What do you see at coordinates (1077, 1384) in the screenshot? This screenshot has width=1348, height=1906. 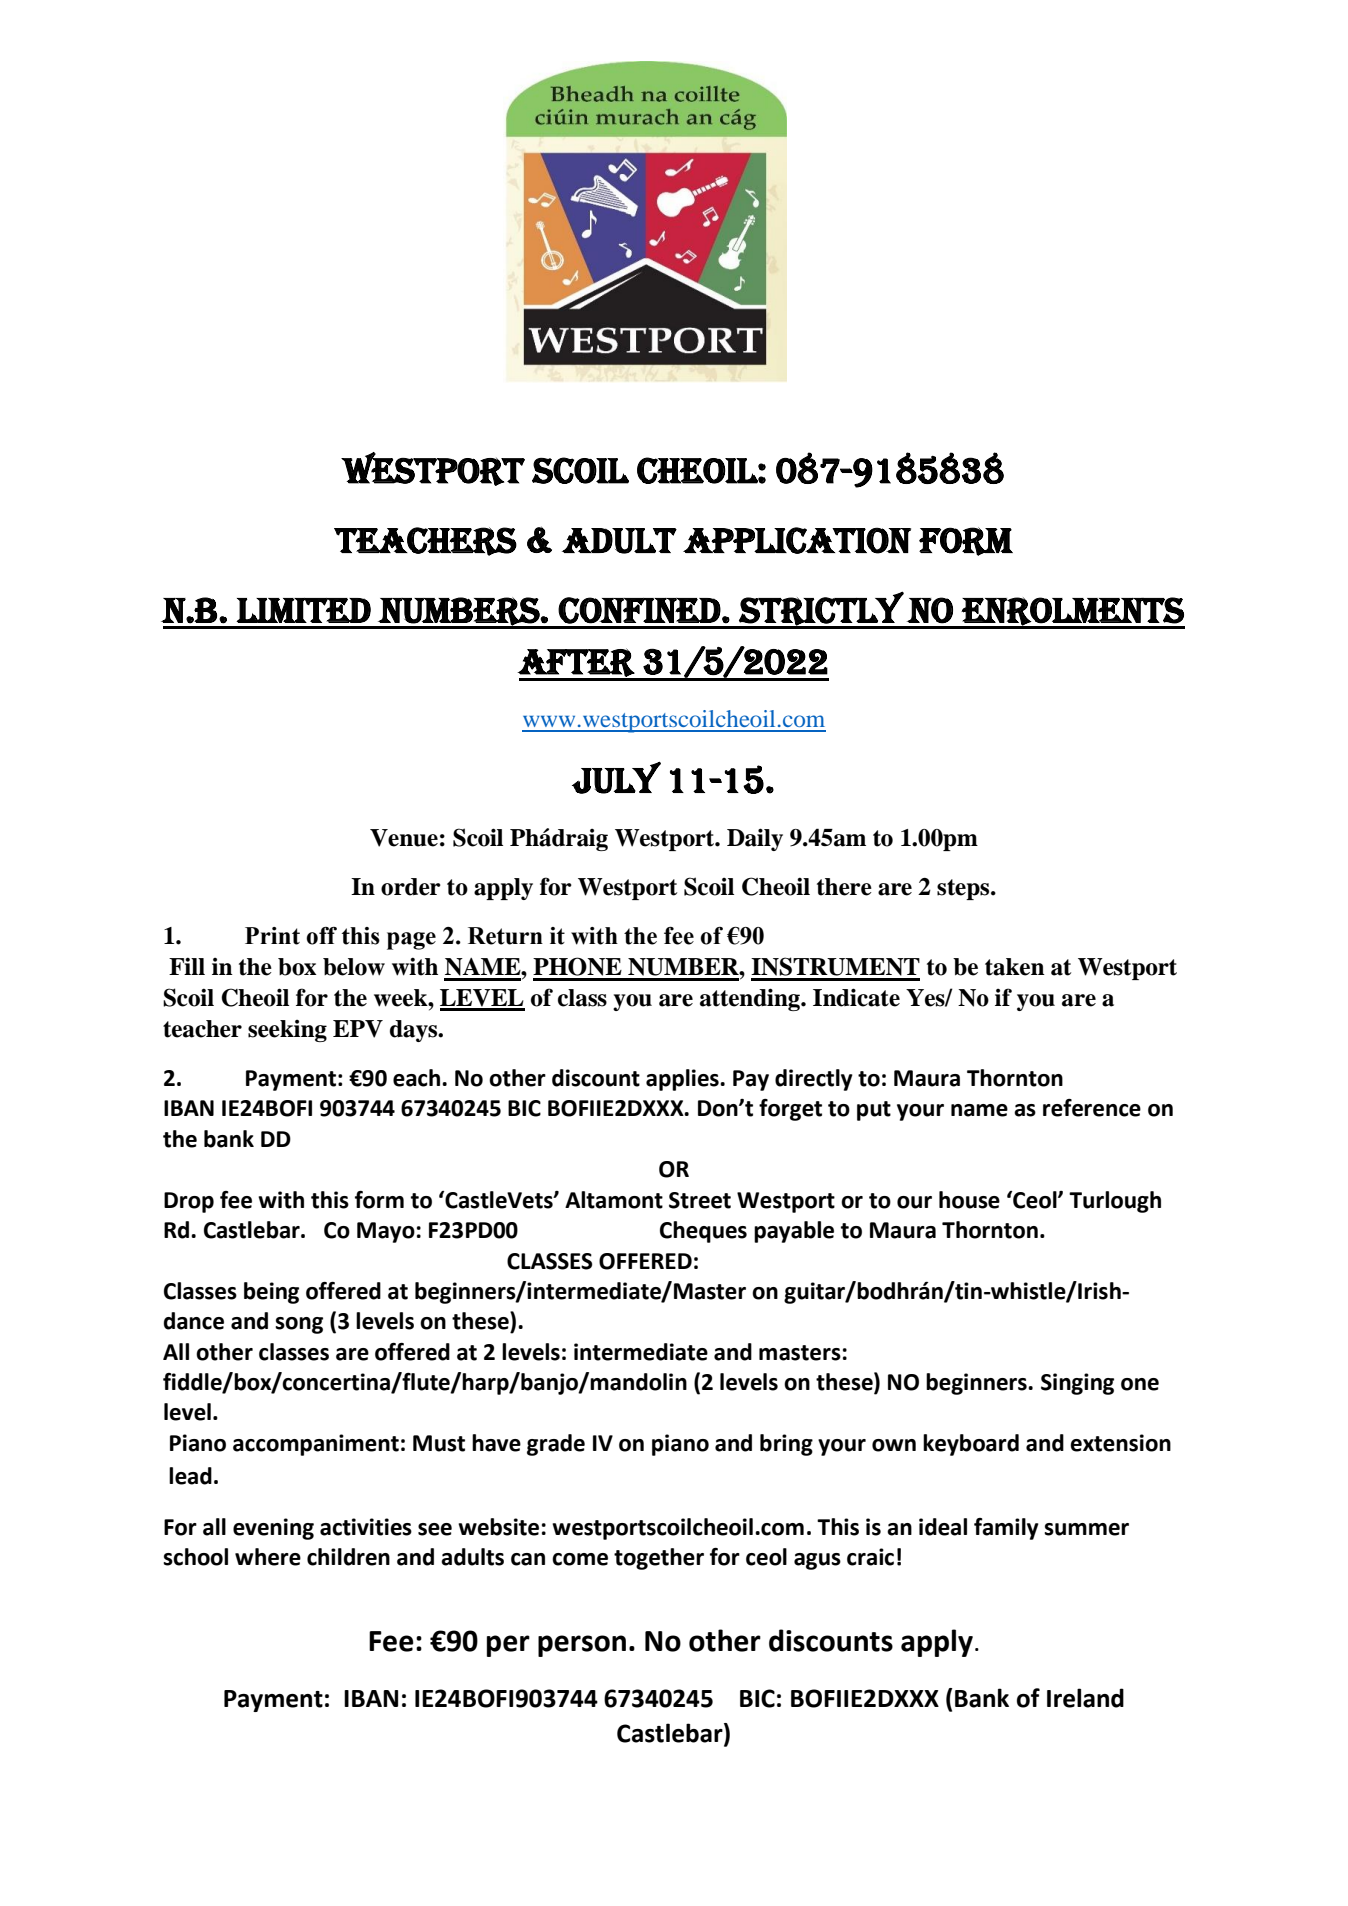 I see `Singing` at bounding box center [1077, 1384].
